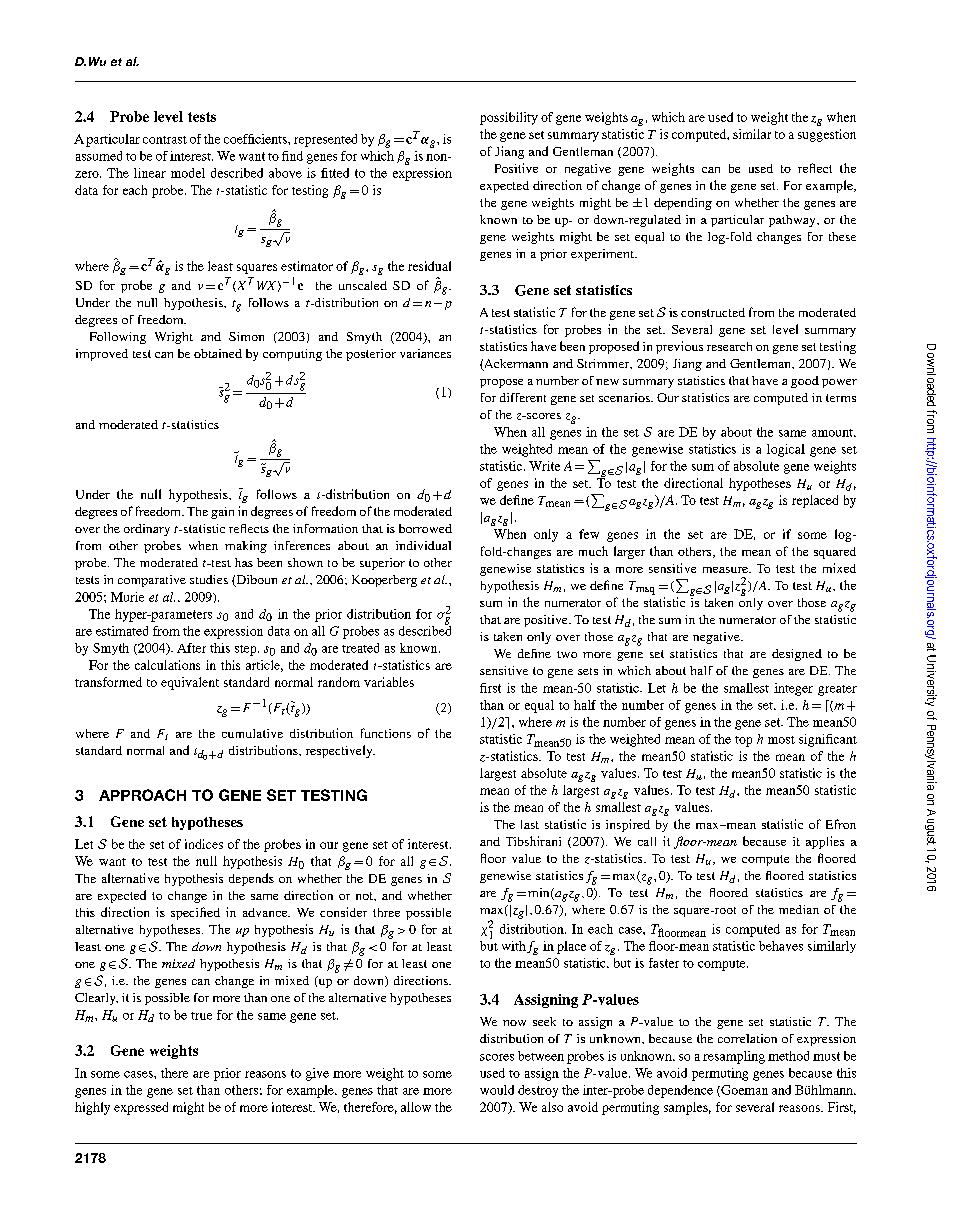  I want to click on After, so click(191, 648).
